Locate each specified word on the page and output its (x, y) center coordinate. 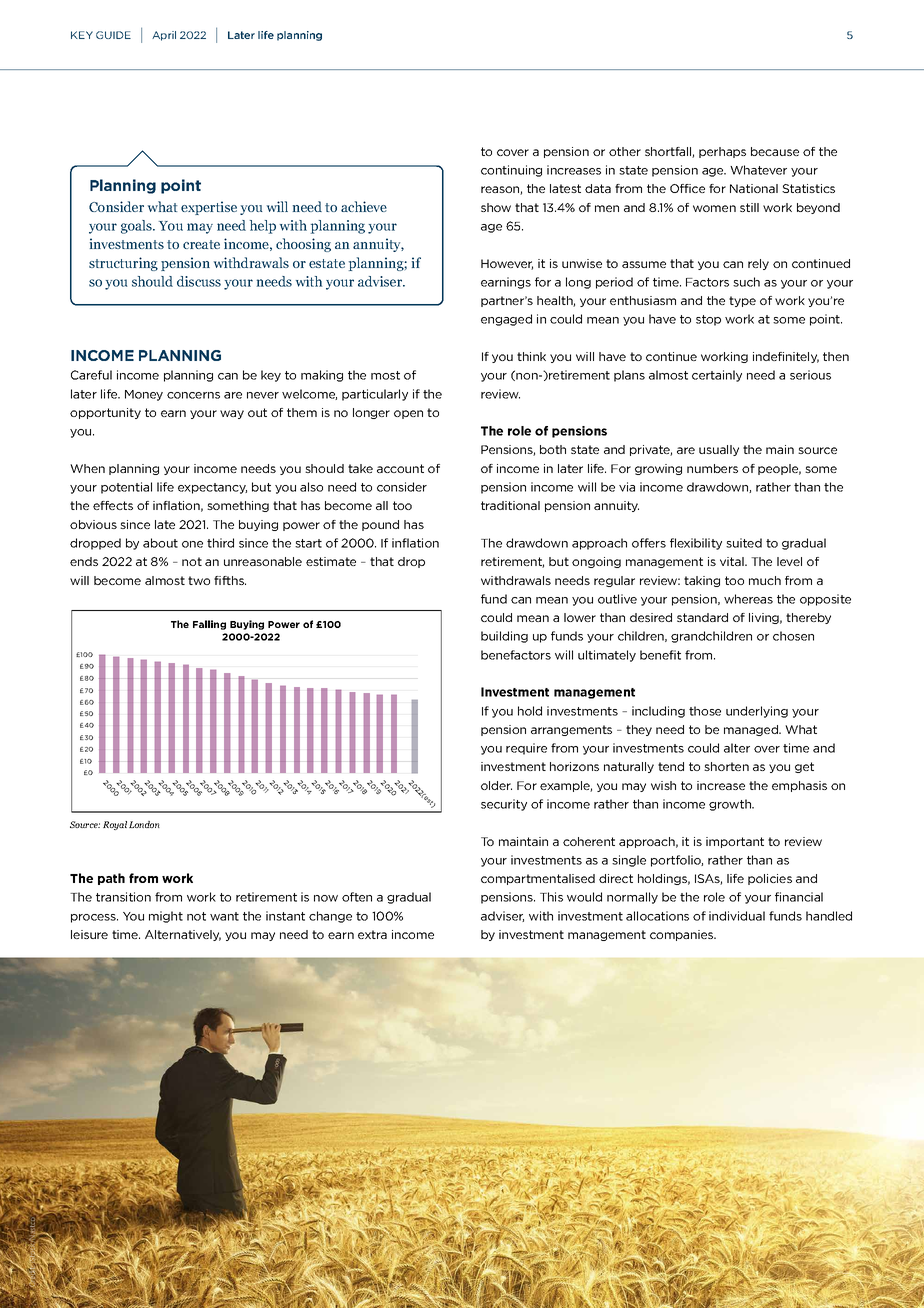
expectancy (212, 488)
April (164, 36)
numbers (712, 468)
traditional (510, 505)
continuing (511, 171)
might (166, 917)
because (775, 151)
